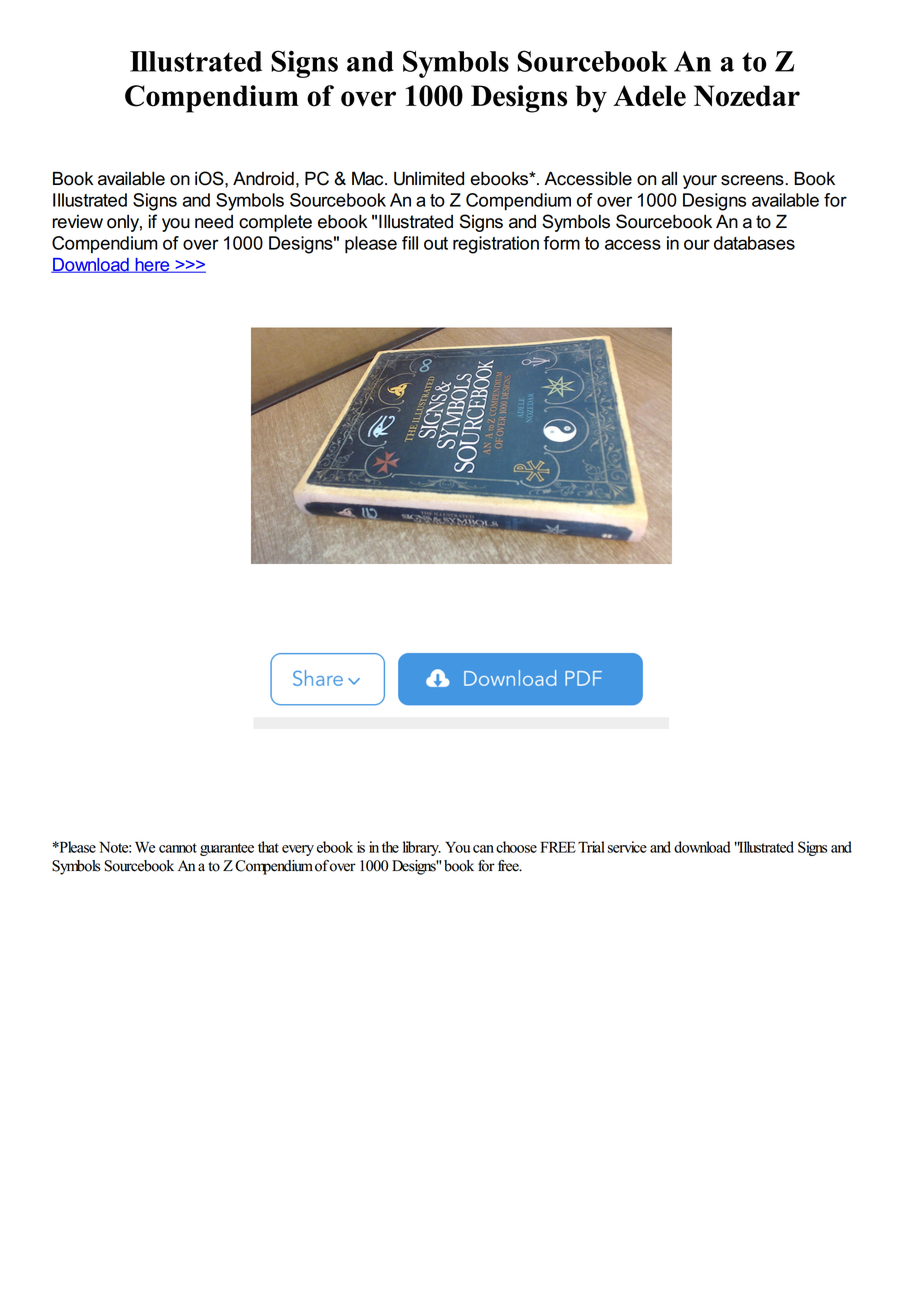  Describe the element at coordinates (152, 265) in the page. I see `here` at that location.
